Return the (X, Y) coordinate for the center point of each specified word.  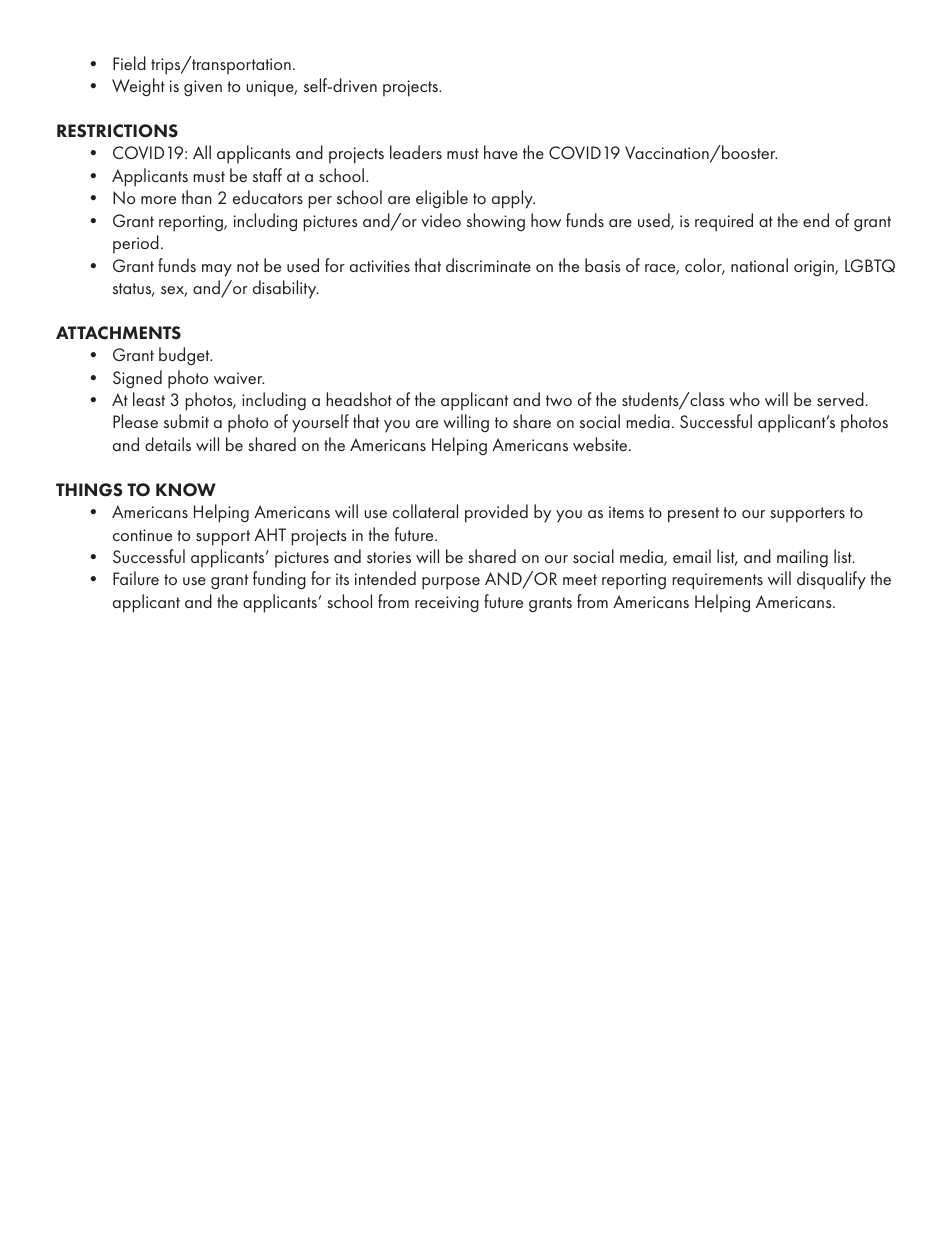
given (203, 88)
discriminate (488, 265)
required (724, 222)
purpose (451, 583)
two (559, 400)
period (136, 244)
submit (186, 421)
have (501, 152)
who (744, 399)
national (759, 265)
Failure (136, 578)
